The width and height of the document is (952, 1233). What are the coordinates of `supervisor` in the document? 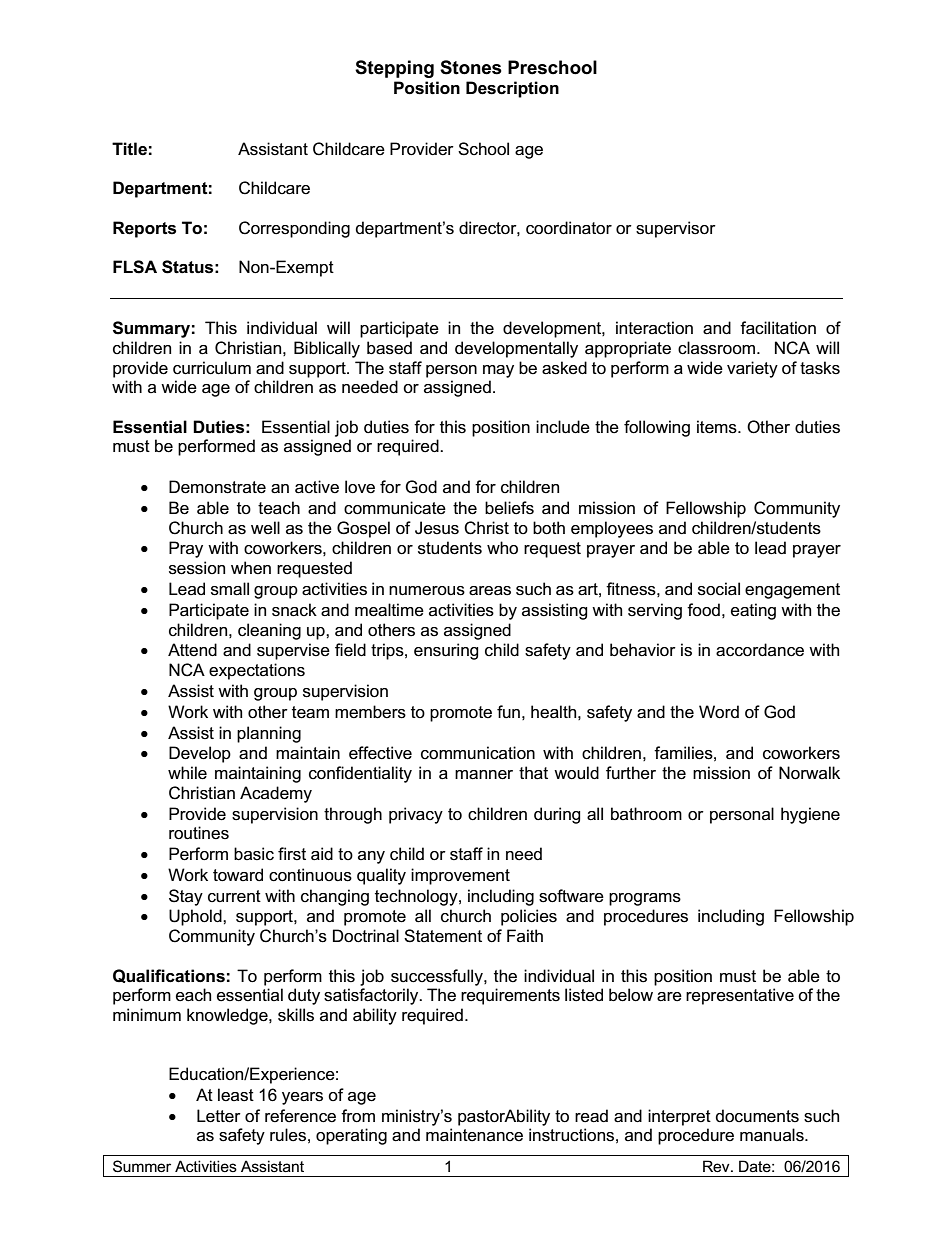 It's located at (676, 229).
